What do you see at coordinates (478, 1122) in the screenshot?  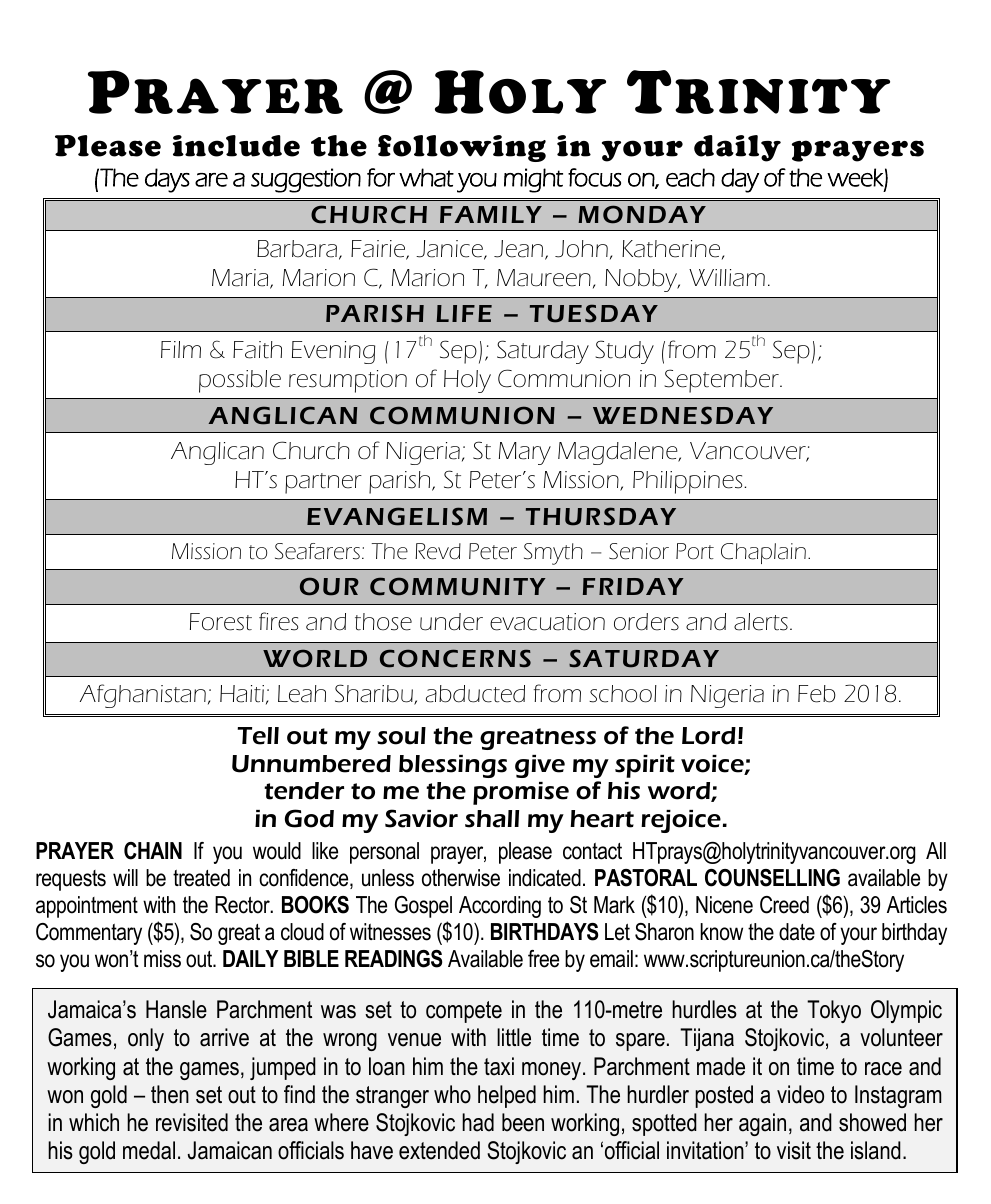 I see `had` at bounding box center [478, 1122].
